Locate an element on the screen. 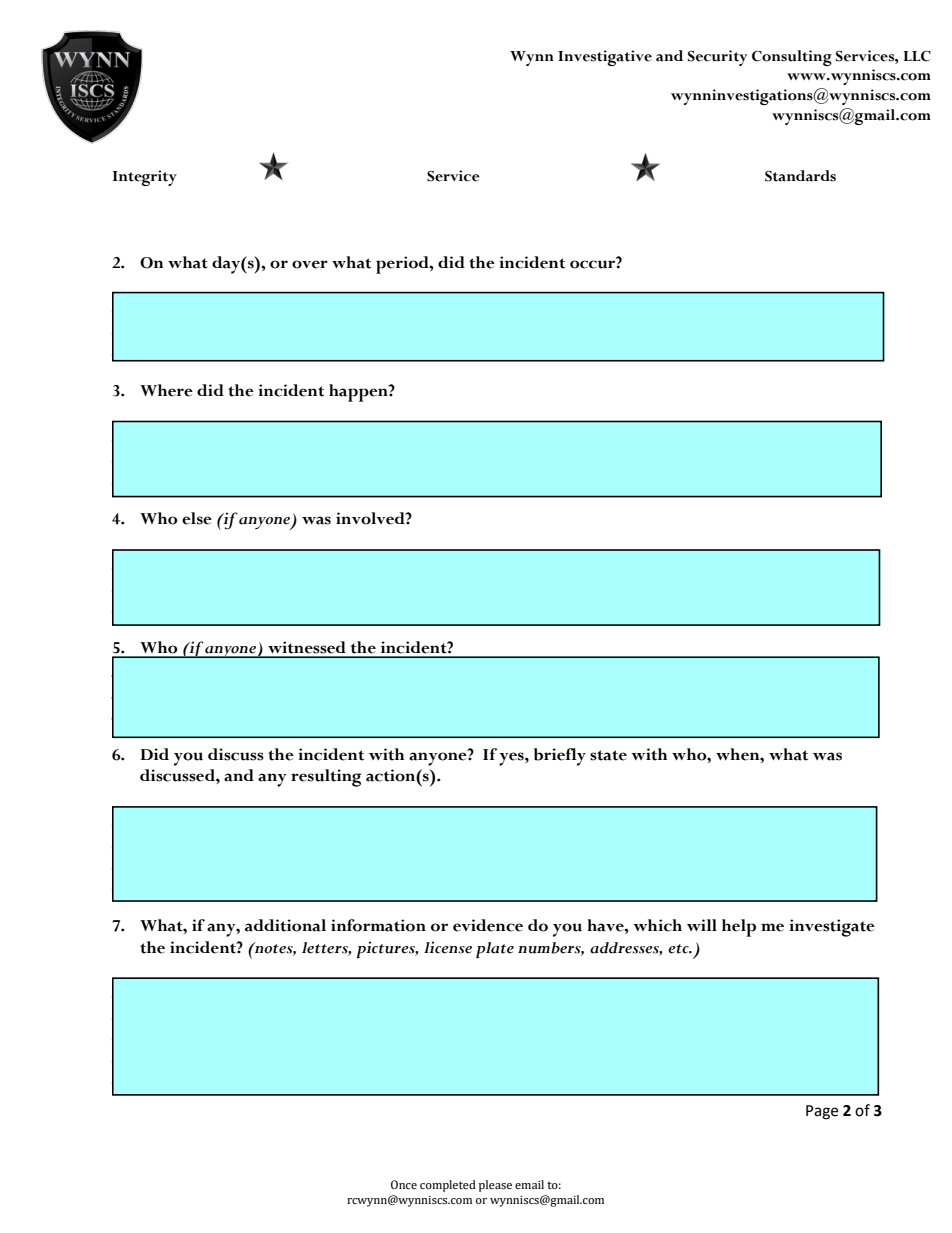  Consulting is located at coordinates (792, 58).
